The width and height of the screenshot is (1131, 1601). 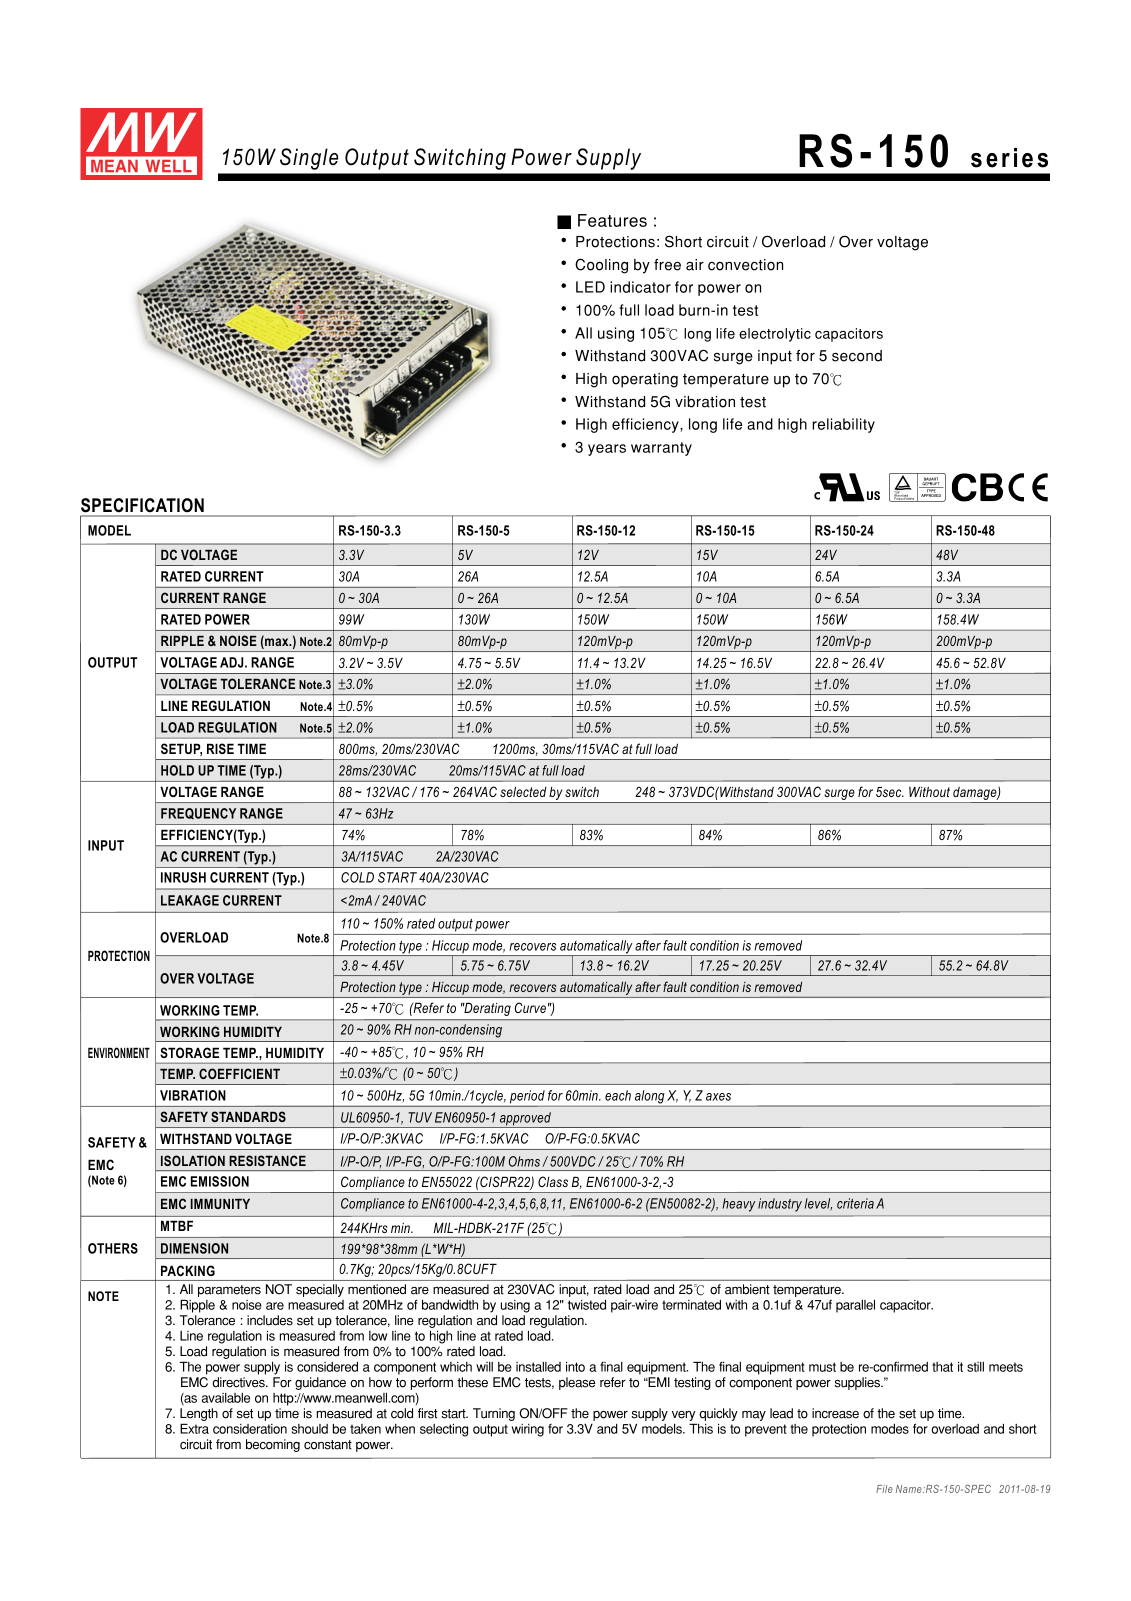 I want to click on axes, so click(x=718, y=1097).
